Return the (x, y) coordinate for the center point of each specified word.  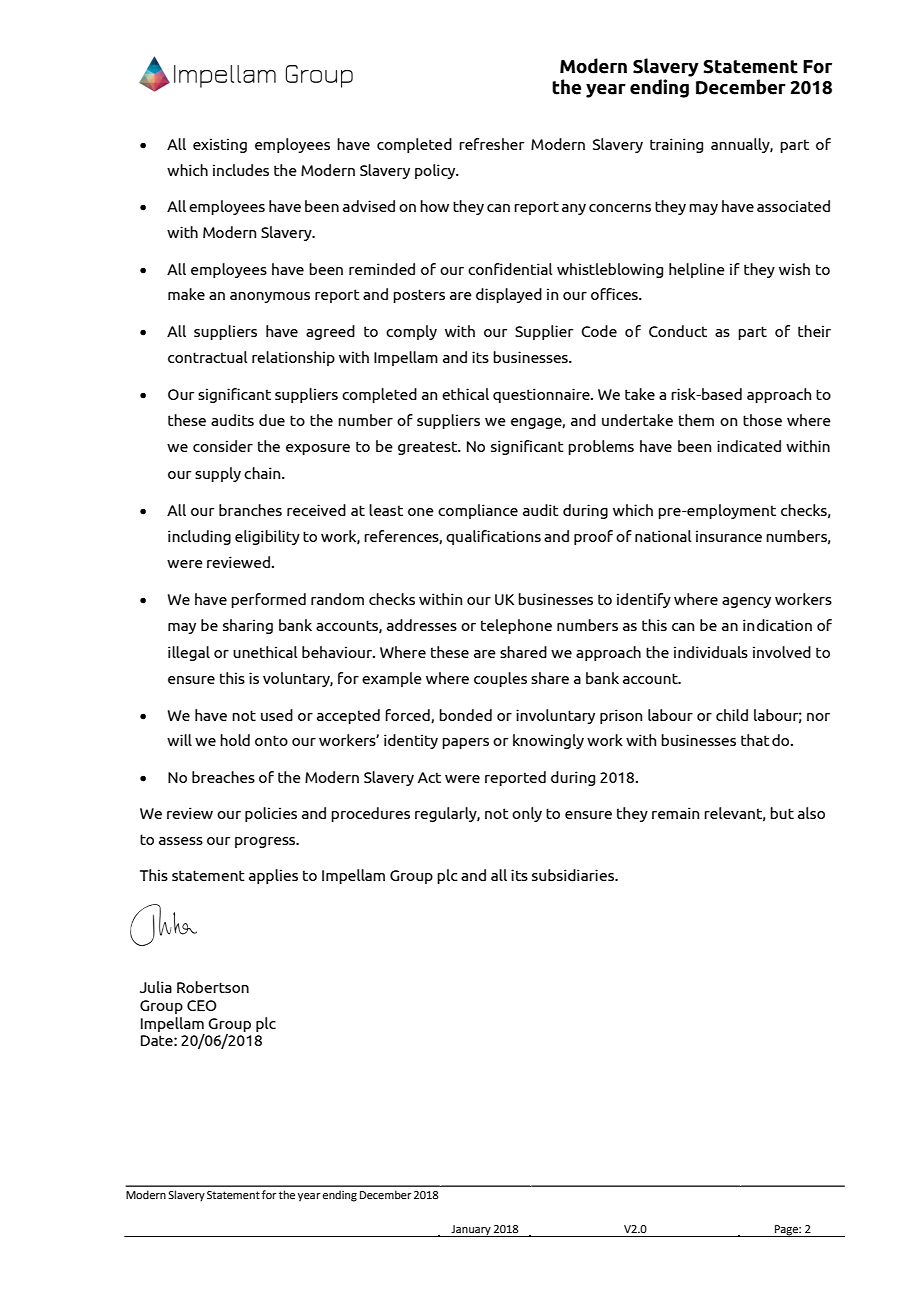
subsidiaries (574, 875)
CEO (202, 1005)
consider (223, 446)
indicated (749, 446)
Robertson (213, 987)
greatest (428, 448)
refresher (491, 144)
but (782, 813)
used (277, 715)
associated (793, 206)
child (732, 715)
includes (241, 170)
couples (500, 679)
